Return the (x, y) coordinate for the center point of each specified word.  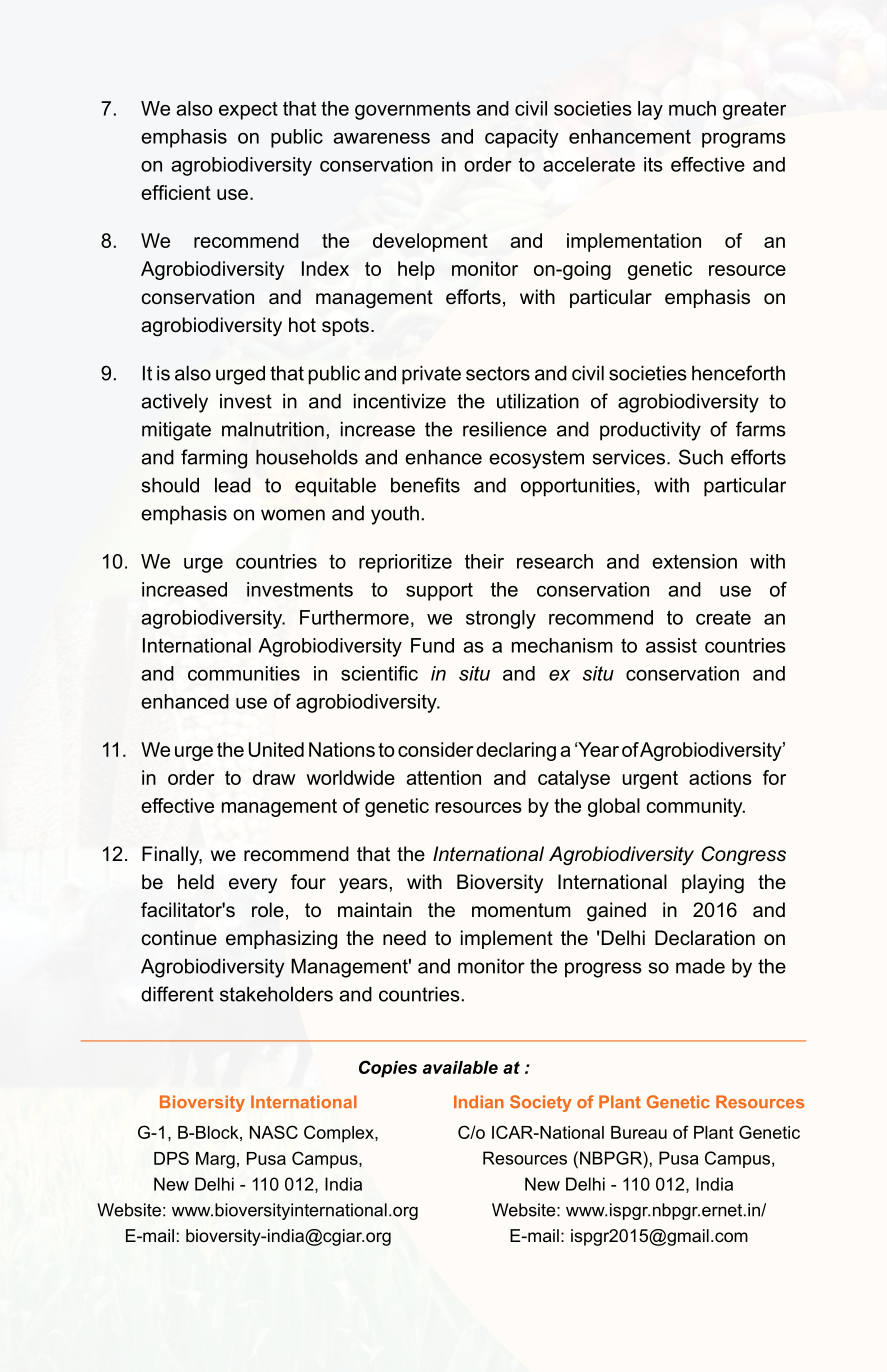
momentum (521, 910)
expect (248, 110)
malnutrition (273, 429)
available (460, 1067)
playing (713, 884)
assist (671, 645)
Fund (432, 645)
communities (244, 673)
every (253, 885)
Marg (215, 1160)
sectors (498, 373)
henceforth (738, 373)
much (692, 108)
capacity (521, 138)
